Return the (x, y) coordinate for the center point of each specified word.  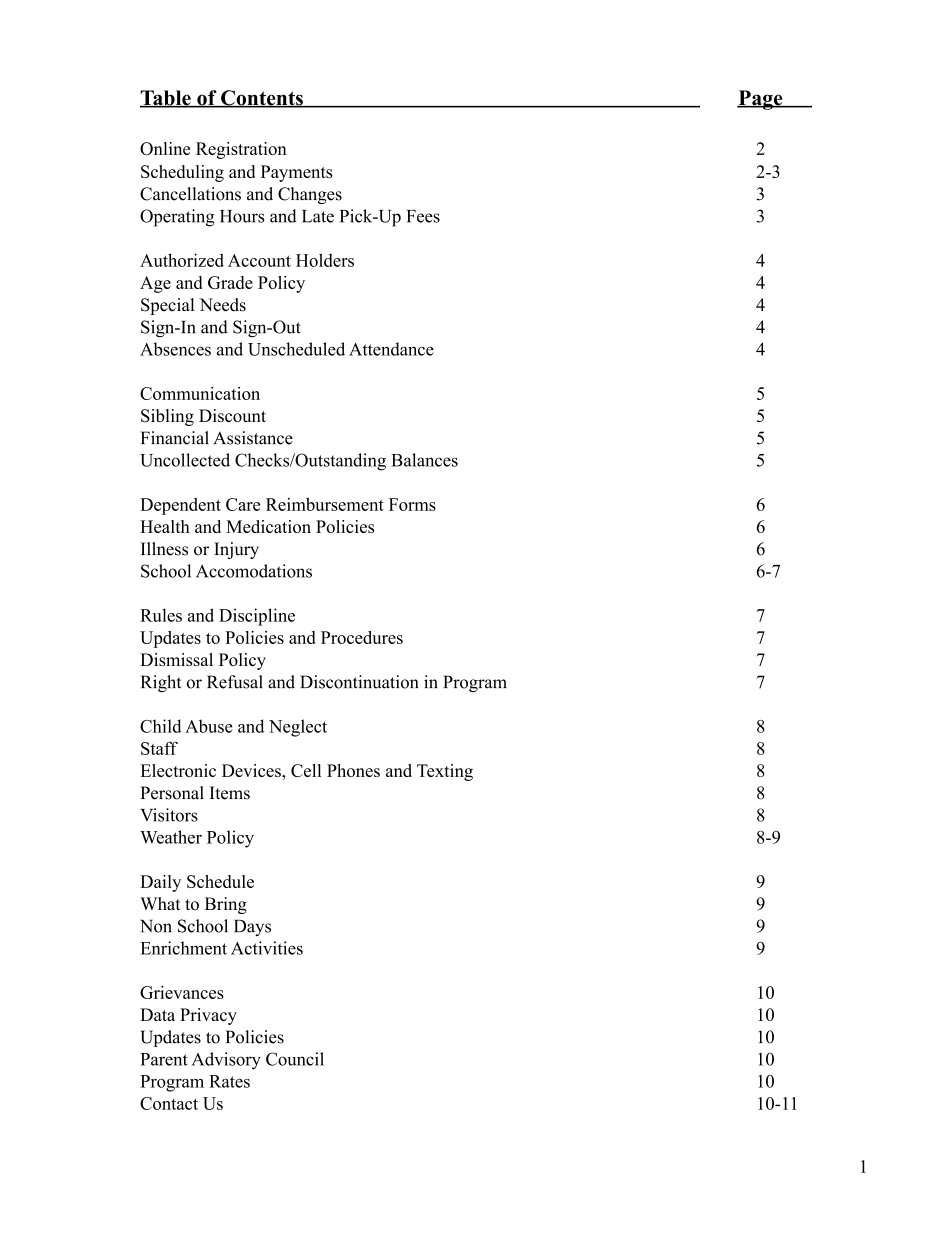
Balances (424, 460)
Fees (423, 216)
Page (761, 100)
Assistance (253, 438)
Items (230, 793)
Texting (445, 772)
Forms (412, 504)
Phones (353, 770)
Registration (241, 150)
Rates (229, 1081)
